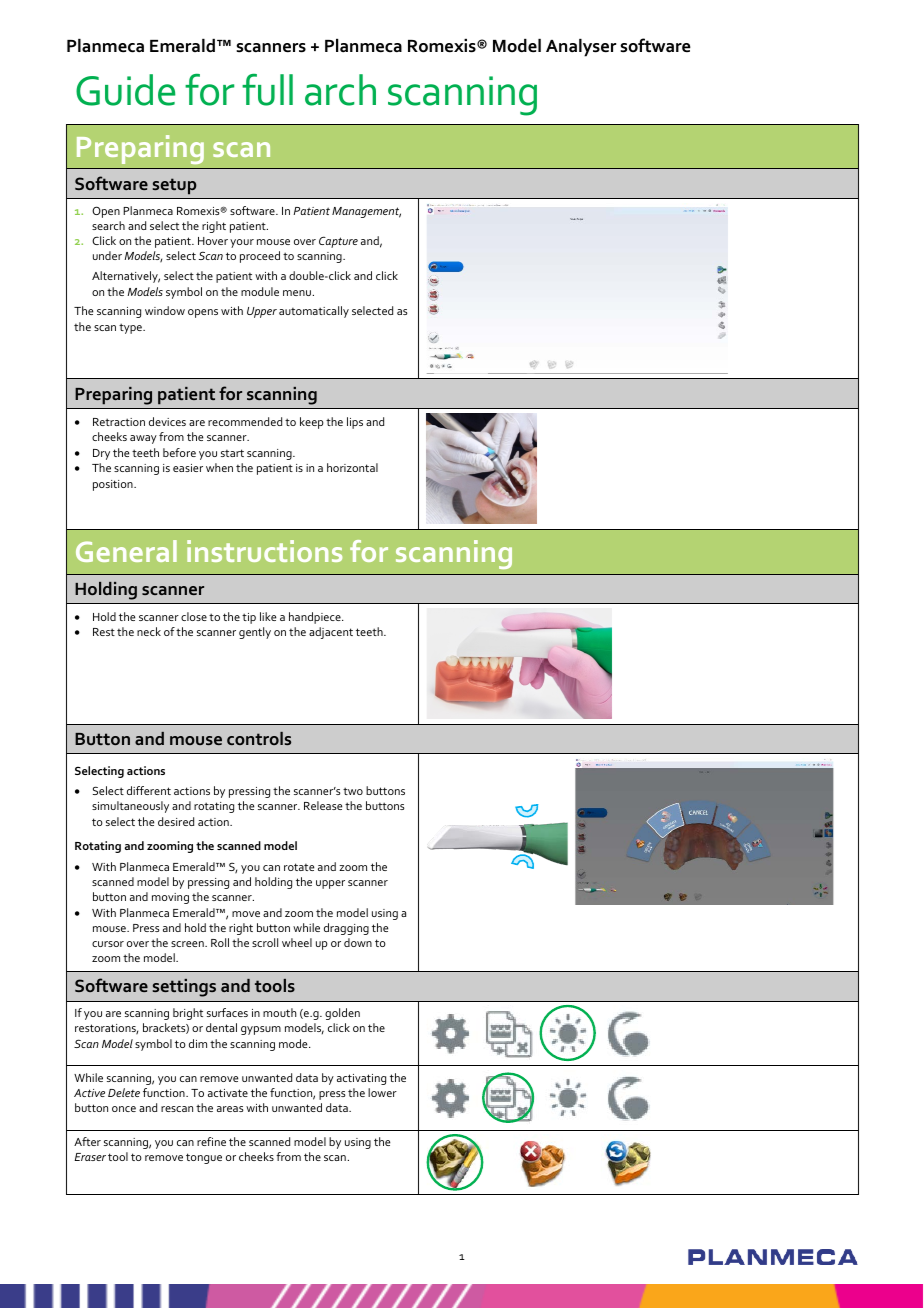 The width and height of the document is (924, 1308). I want to click on once, so click(124, 1109).
